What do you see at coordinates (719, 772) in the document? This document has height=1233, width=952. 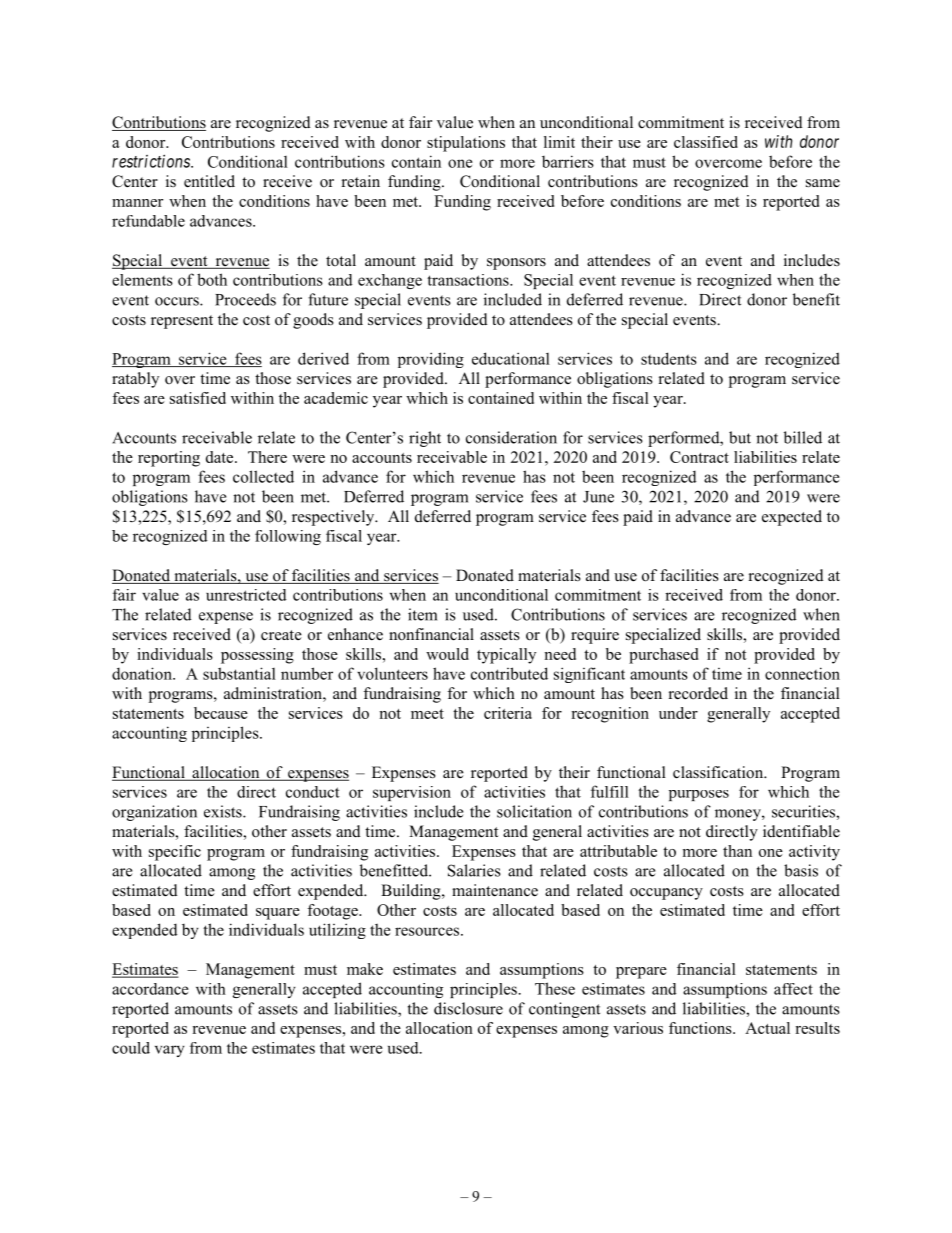 I see `classification` at bounding box center [719, 772].
